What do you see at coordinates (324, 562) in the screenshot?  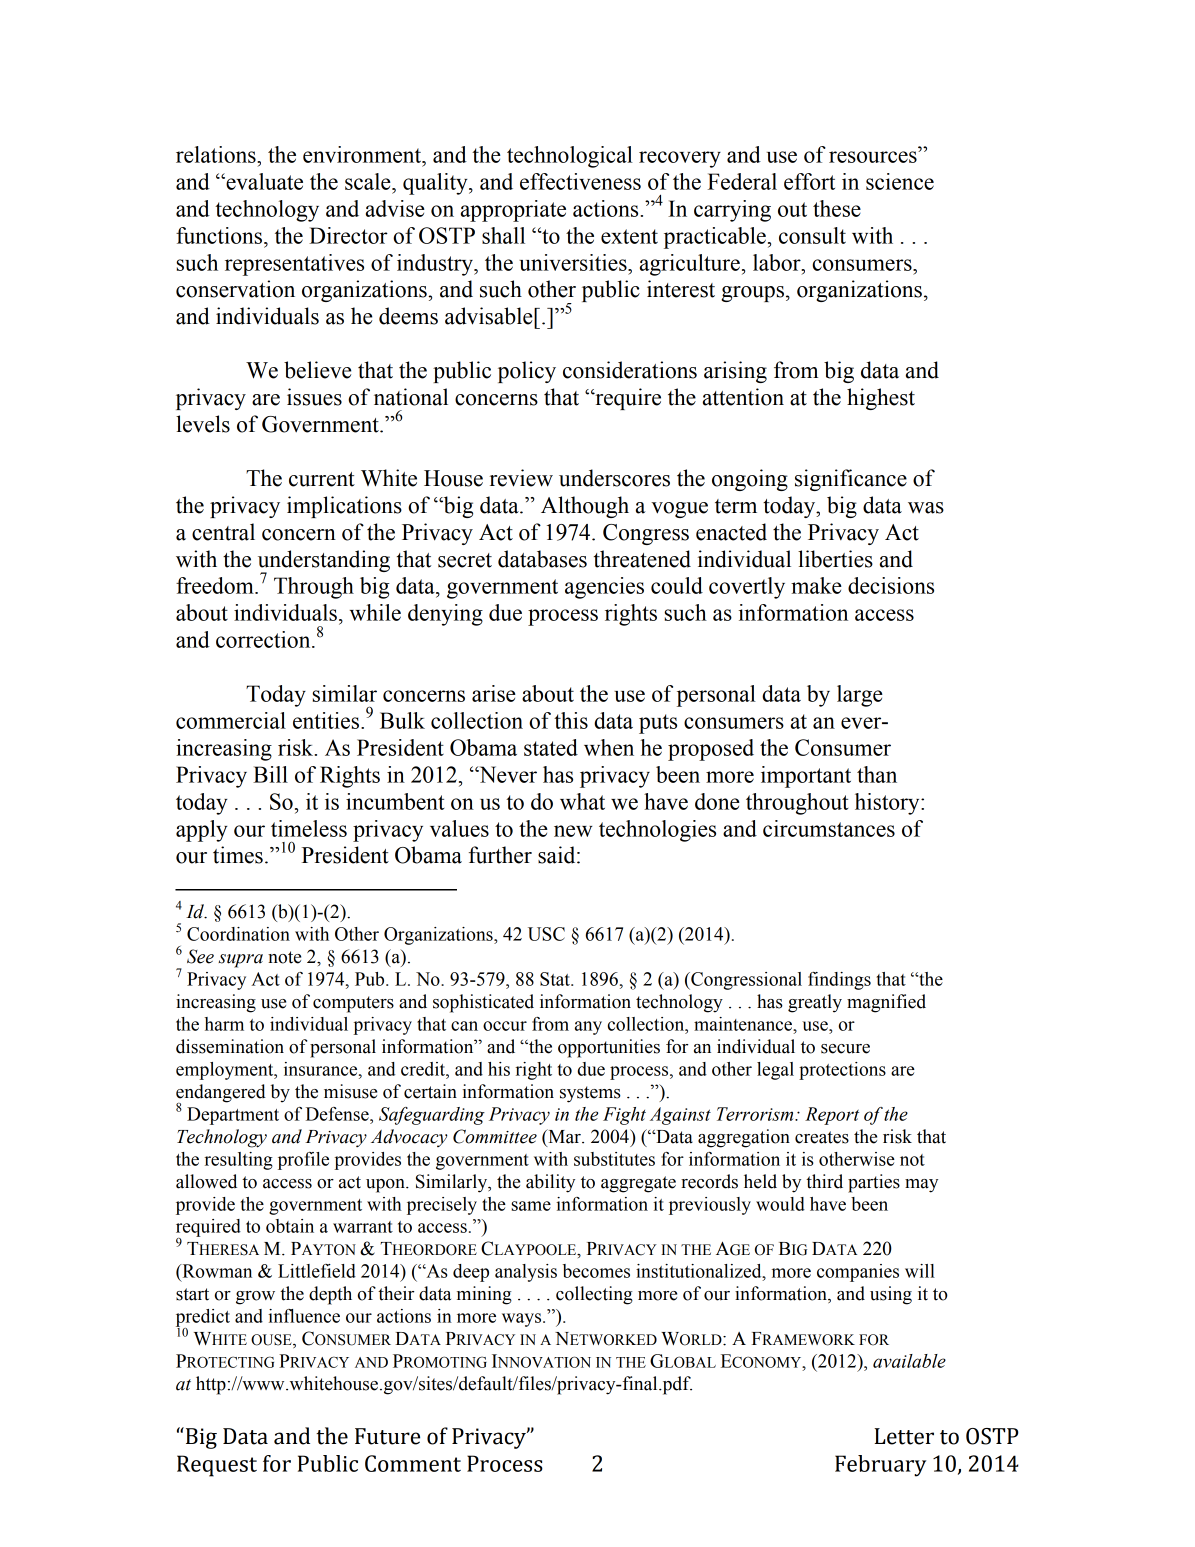 I see `understanding` at bounding box center [324, 562].
